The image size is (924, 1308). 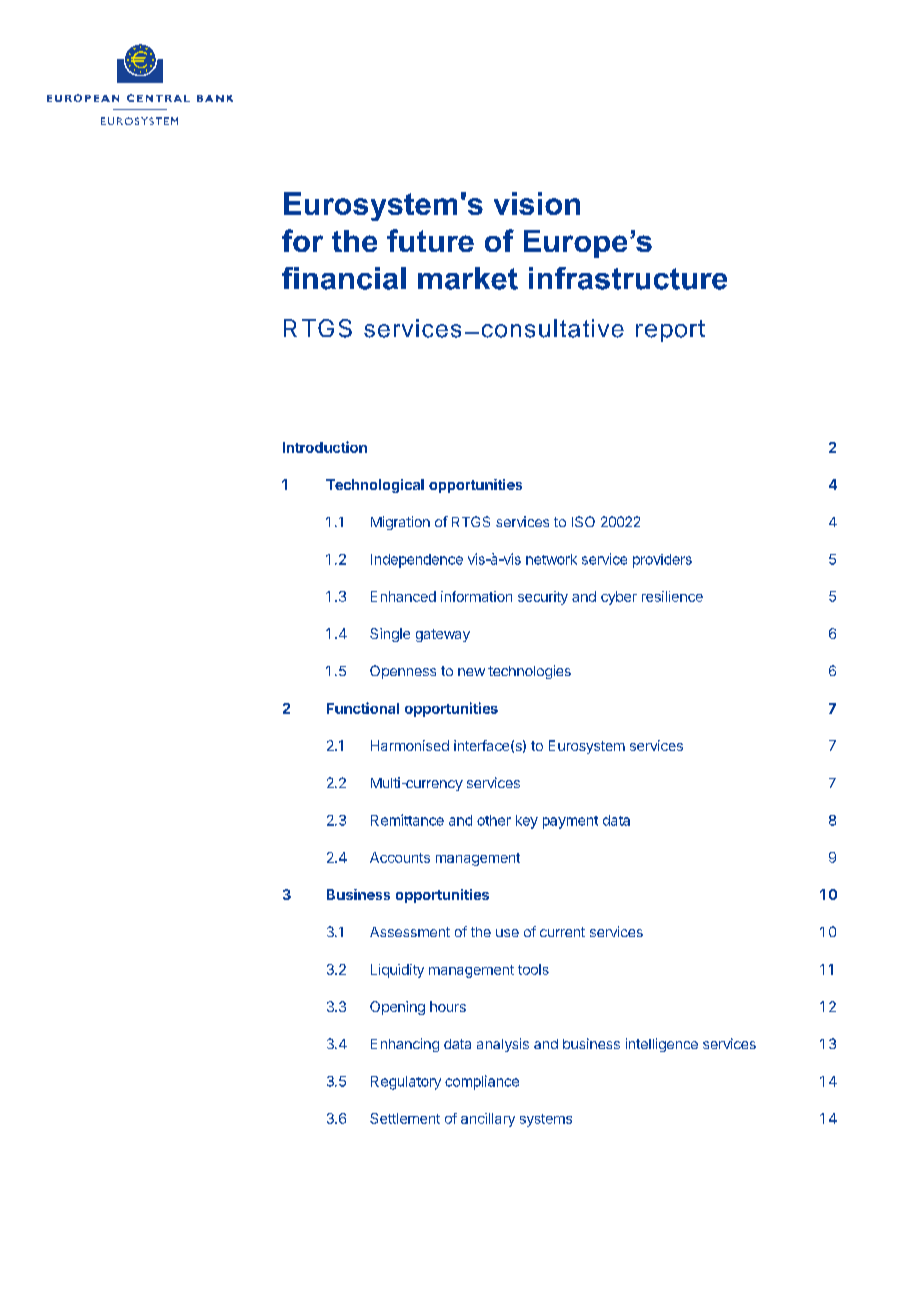 I want to click on intelligence, so click(x=662, y=1045).
